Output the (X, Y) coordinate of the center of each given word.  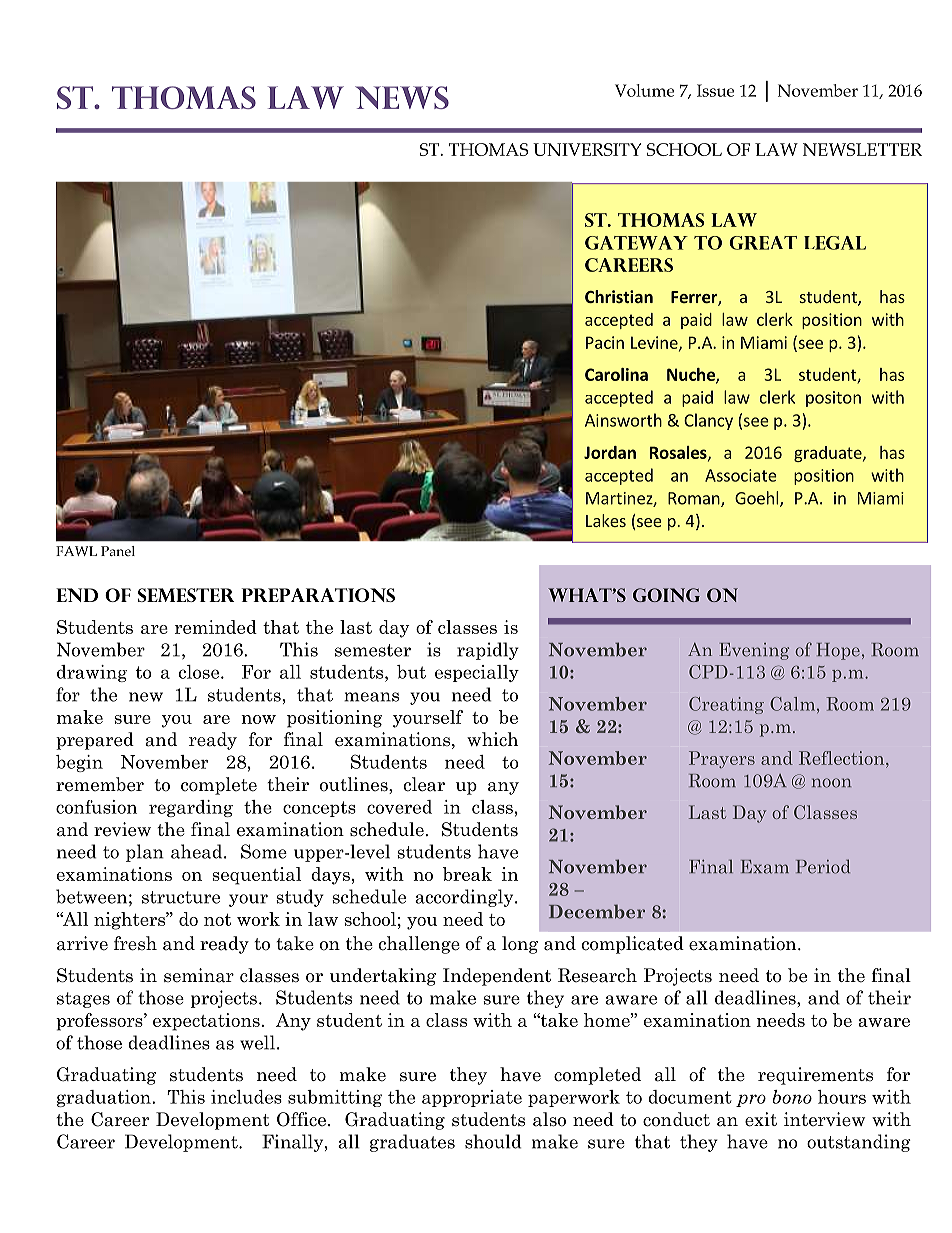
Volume (644, 90)
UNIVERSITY (587, 149)
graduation (105, 1098)
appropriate (472, 1098)
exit (761, 1119)
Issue (715, 90)
